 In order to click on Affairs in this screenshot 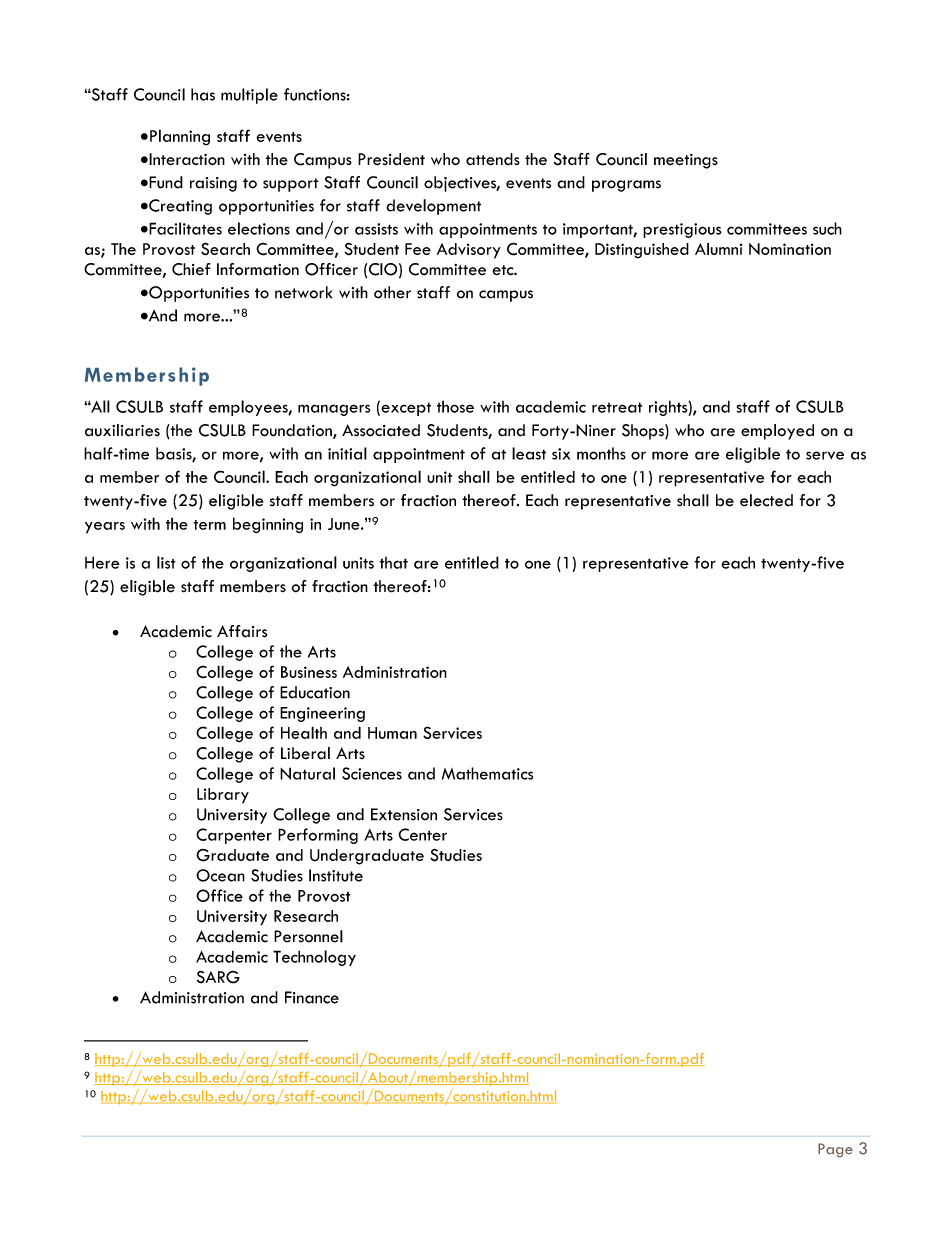, I will do `click(242, 631)`.
